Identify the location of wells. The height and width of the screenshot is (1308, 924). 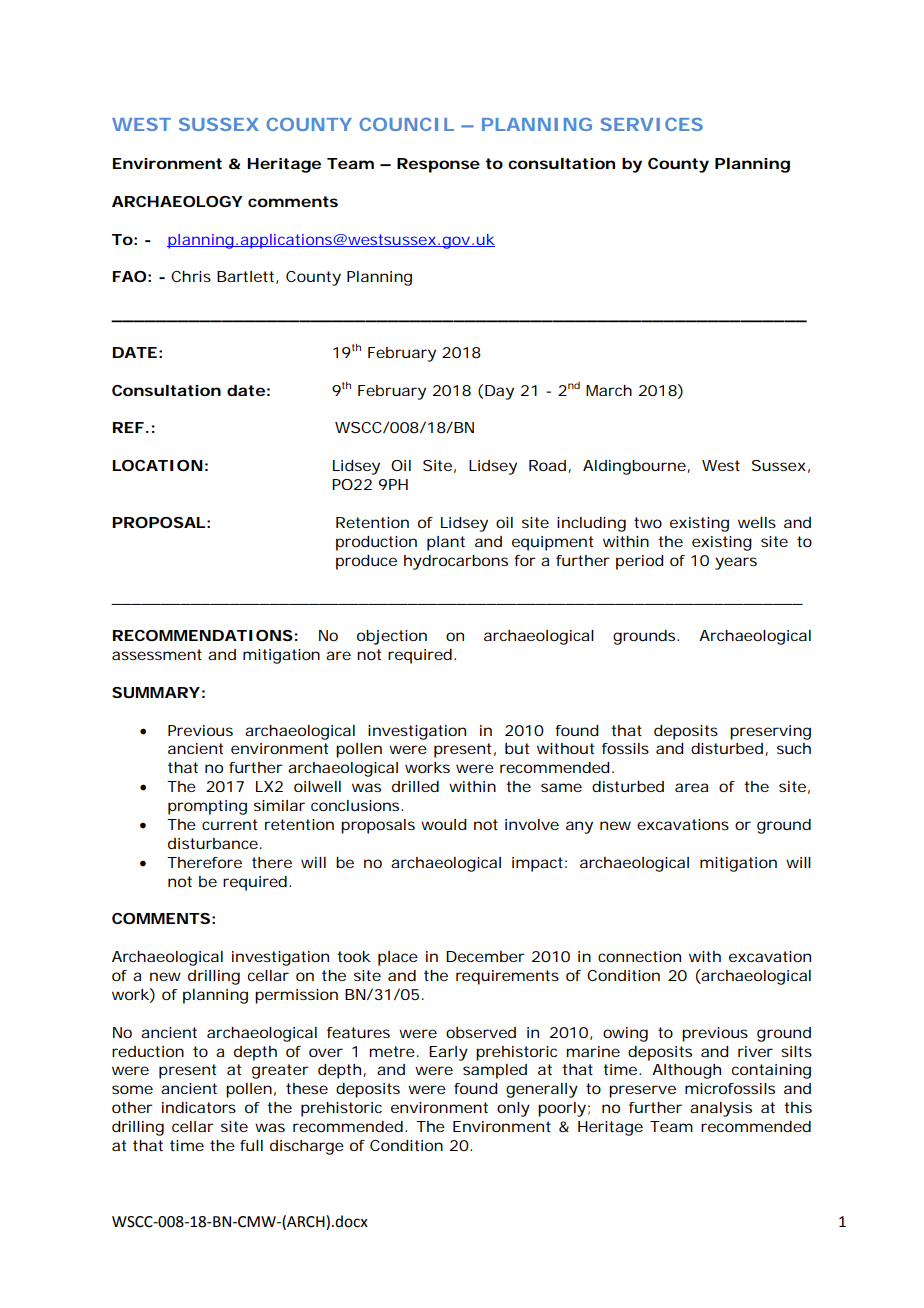
(757, 522).
